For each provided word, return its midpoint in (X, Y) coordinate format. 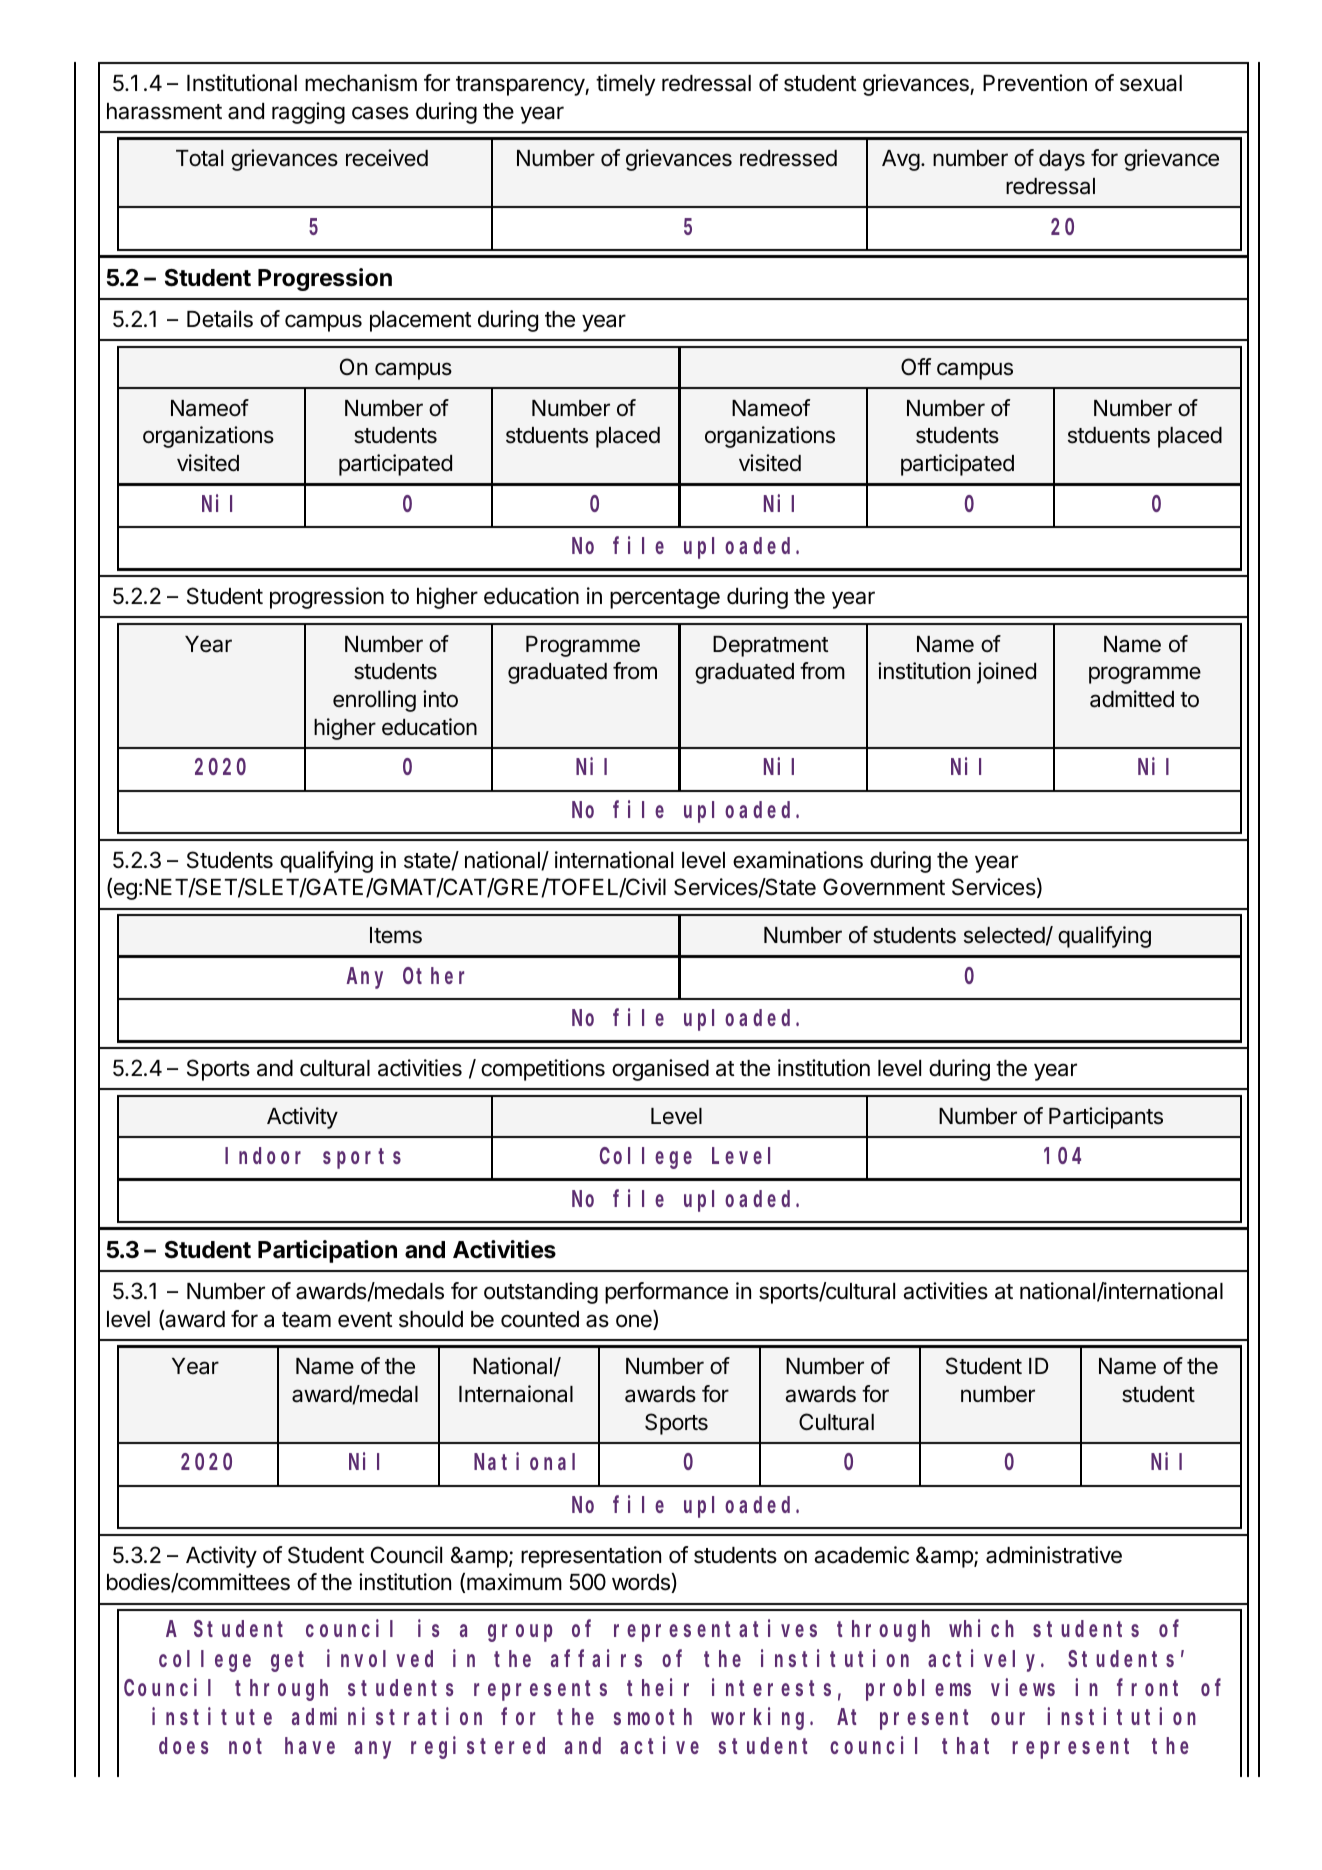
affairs (596, 1658)
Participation (327, 1251)
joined (1006, 673)
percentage (665, 599)
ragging (308, 113)
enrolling (374, 701)
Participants (1106, 1118)
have (310, 1746)
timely (625, 85)
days (1062, 160)
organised (660, 1070)
